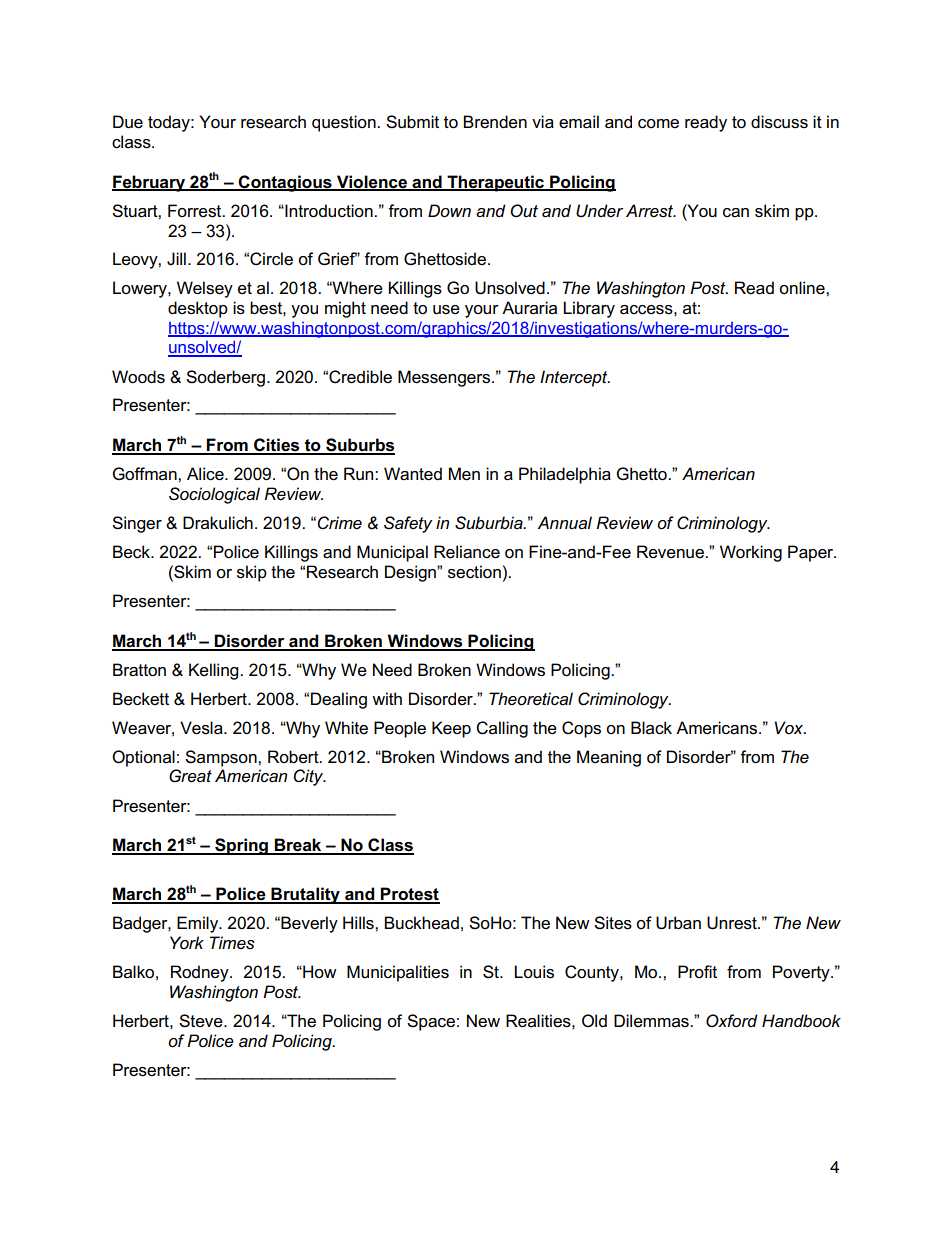 This screenshot has width=952, height=1233. What do you see at coordinates (464, 474) in the screenshot?
I see `Men` at bounding box center [464, 474].
